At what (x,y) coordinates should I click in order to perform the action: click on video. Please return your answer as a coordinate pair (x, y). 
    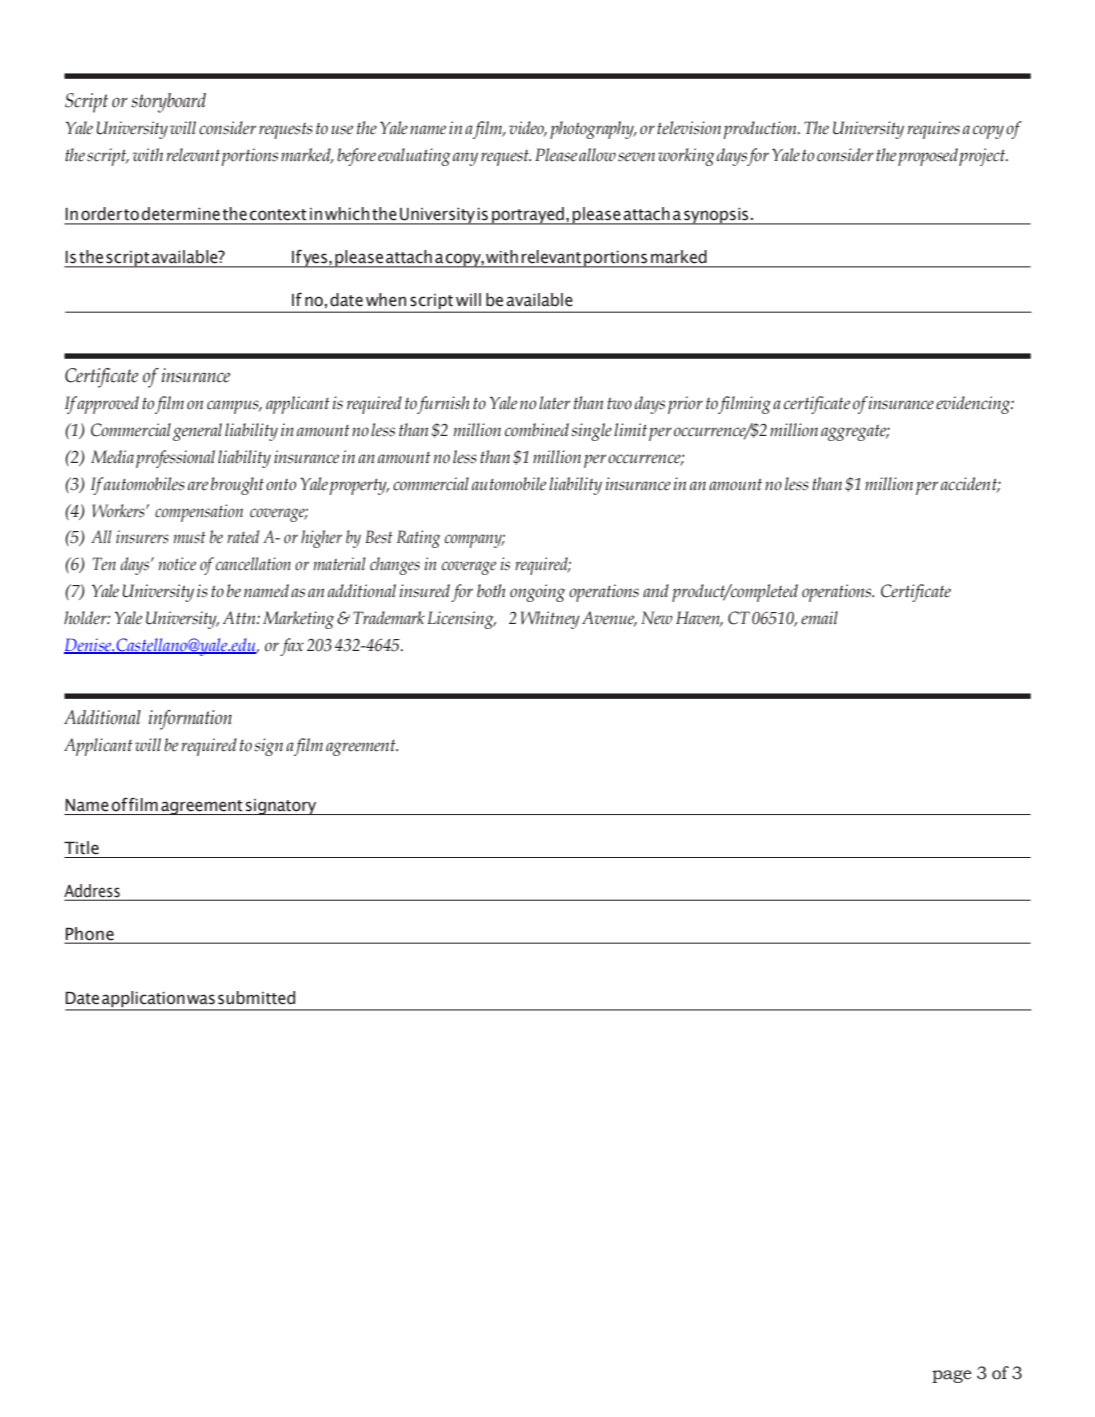
    Looking at the image, I should click on (528, 128).
